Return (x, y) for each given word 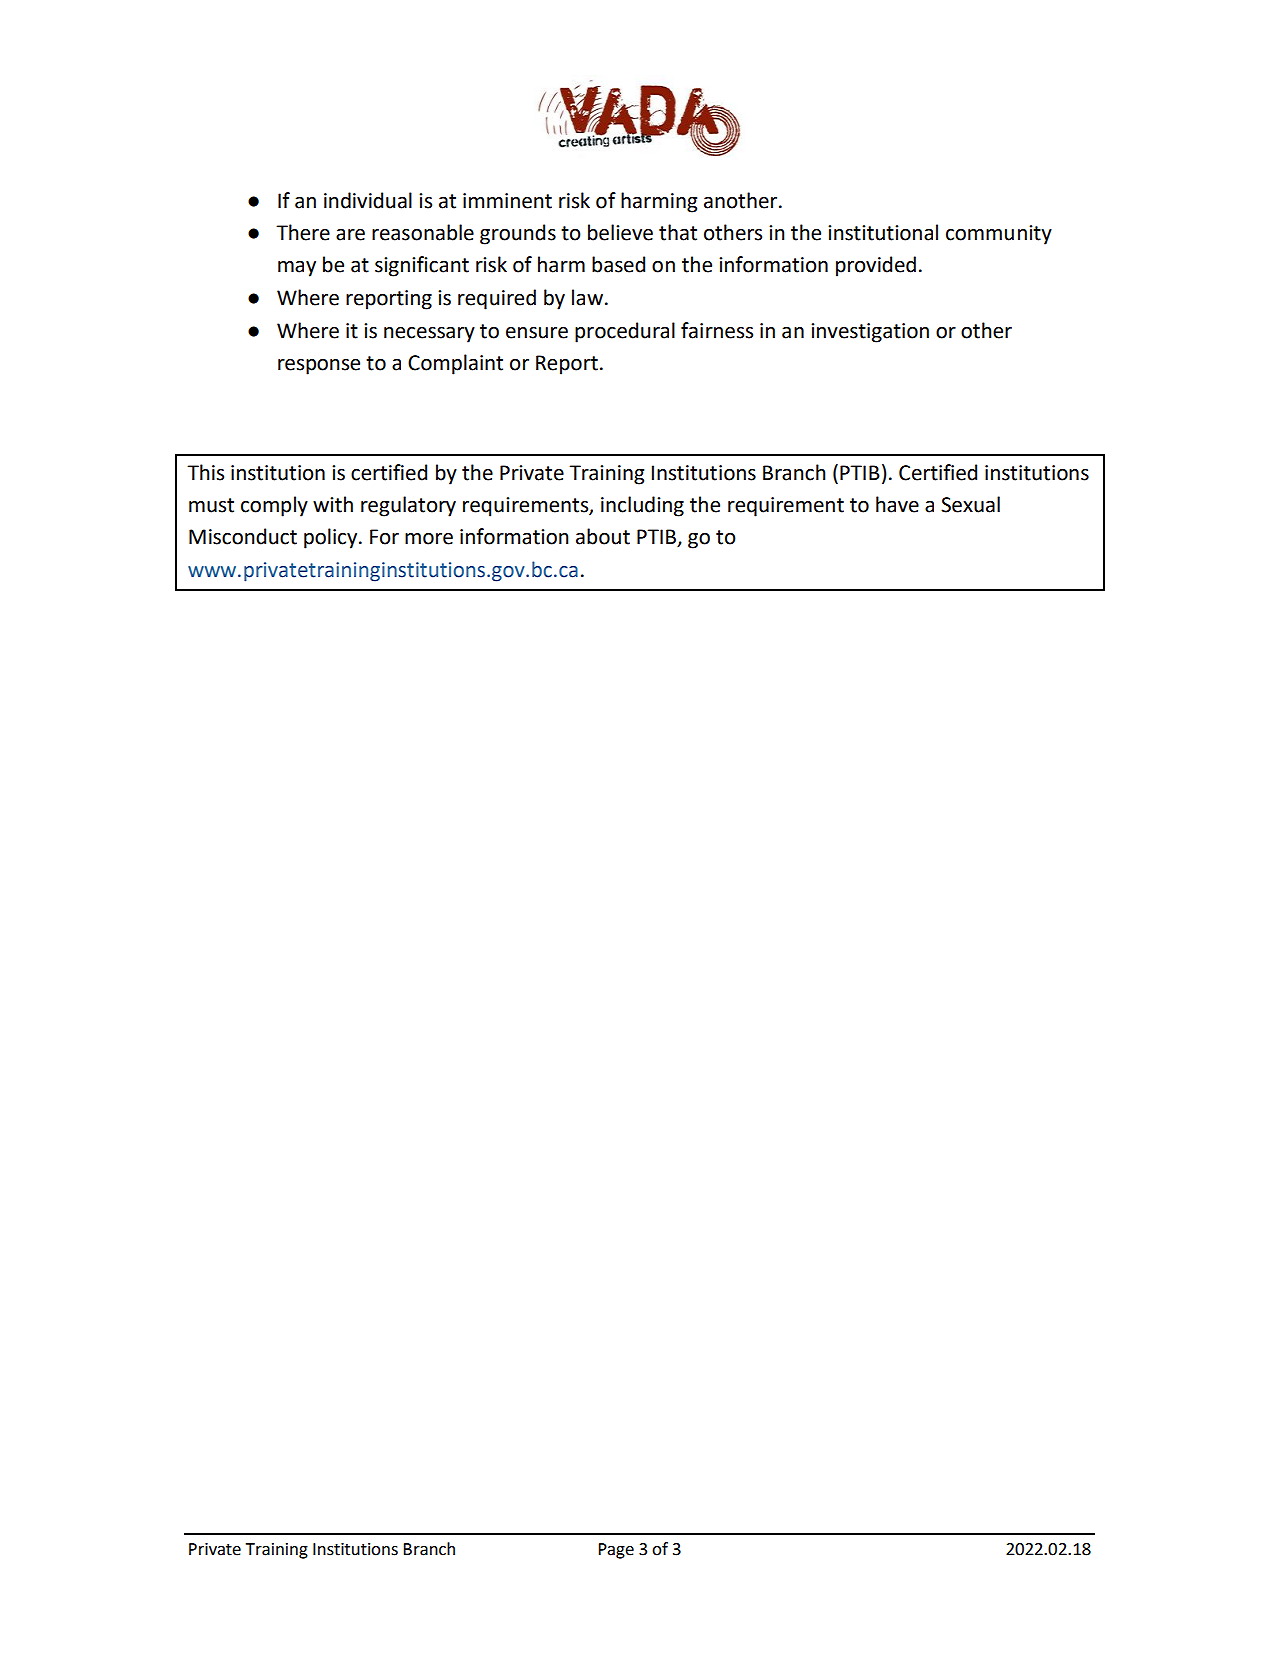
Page (616, 1551)
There (303, 232)
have (897, 504)
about (603, 536)
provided (876, 266)
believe (620, 232)
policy (332, 538)
